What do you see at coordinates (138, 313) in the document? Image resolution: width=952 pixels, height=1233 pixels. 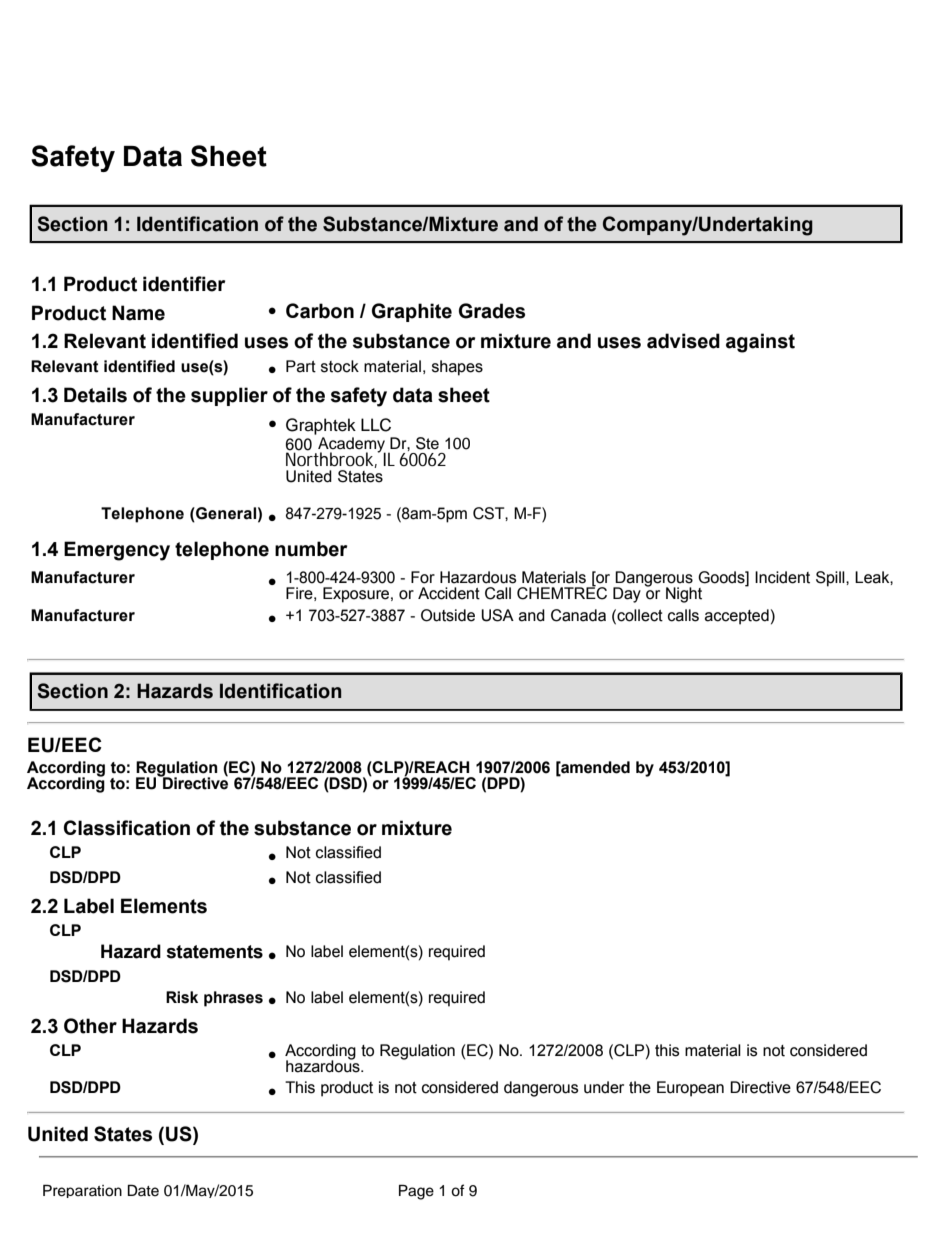 I see `Name` at bounding box center [138, 313].
